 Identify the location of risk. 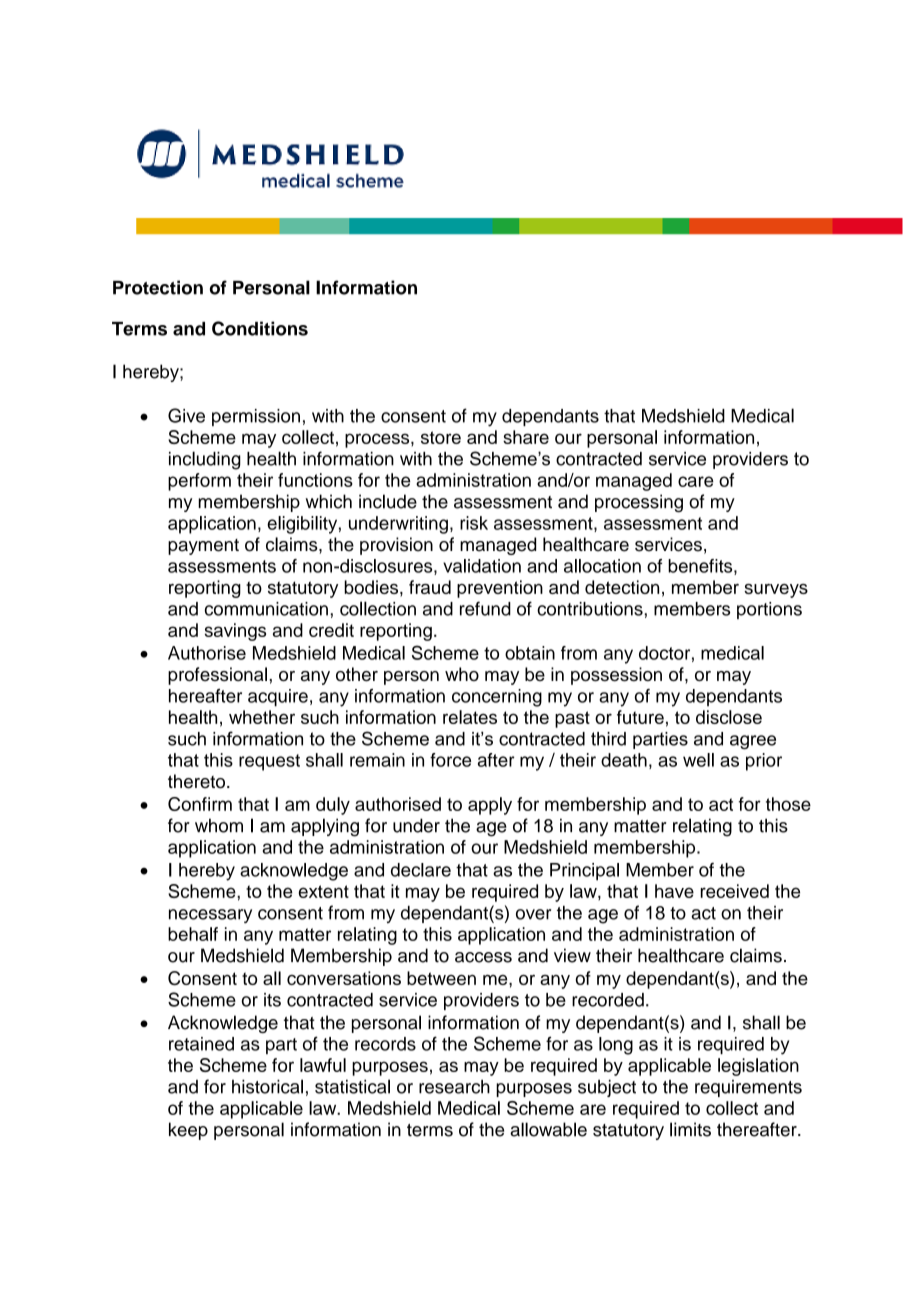
(474, 523).
